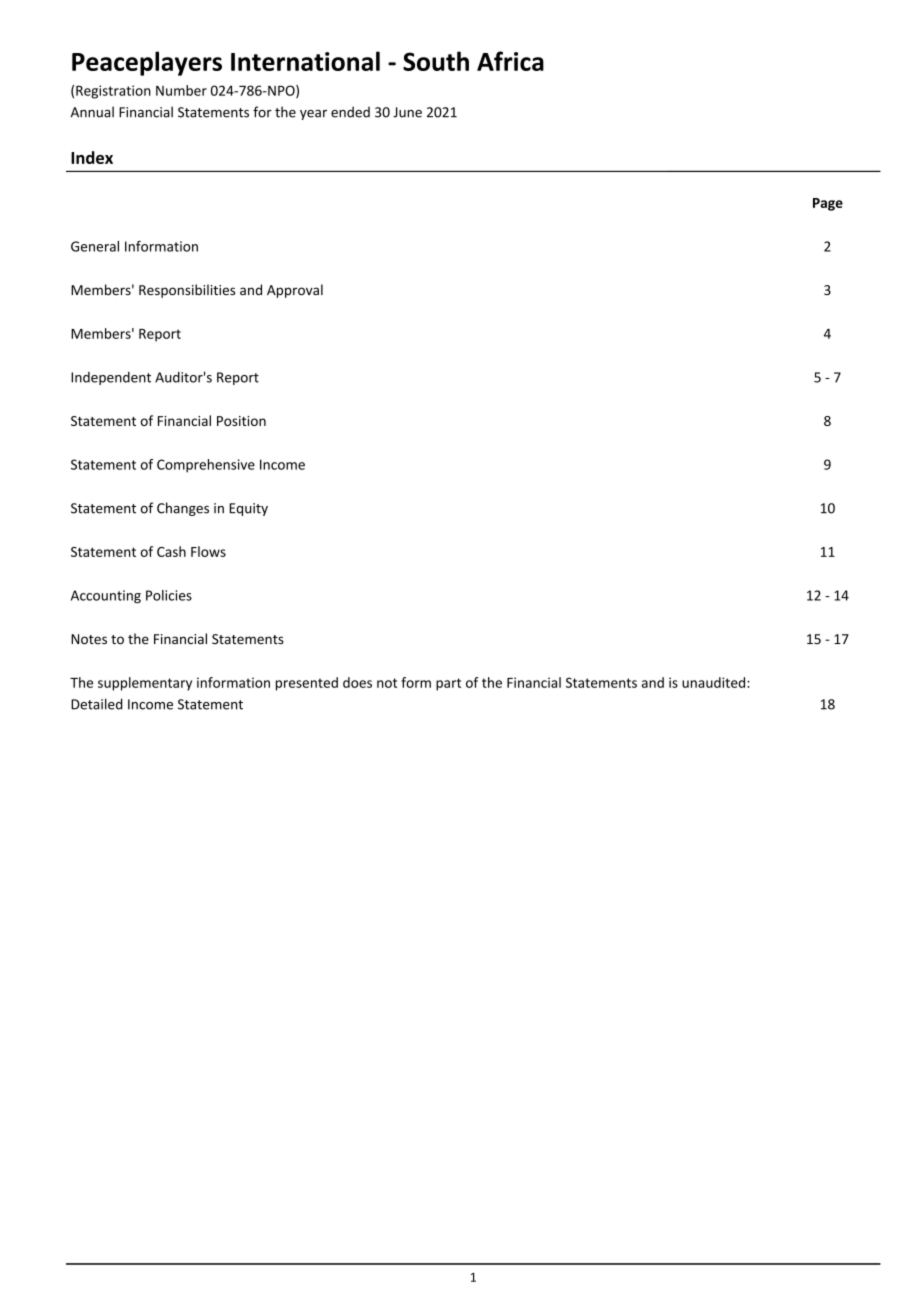 The image size is (924, 1308). I want to click on Independent, so click(111, 378).
